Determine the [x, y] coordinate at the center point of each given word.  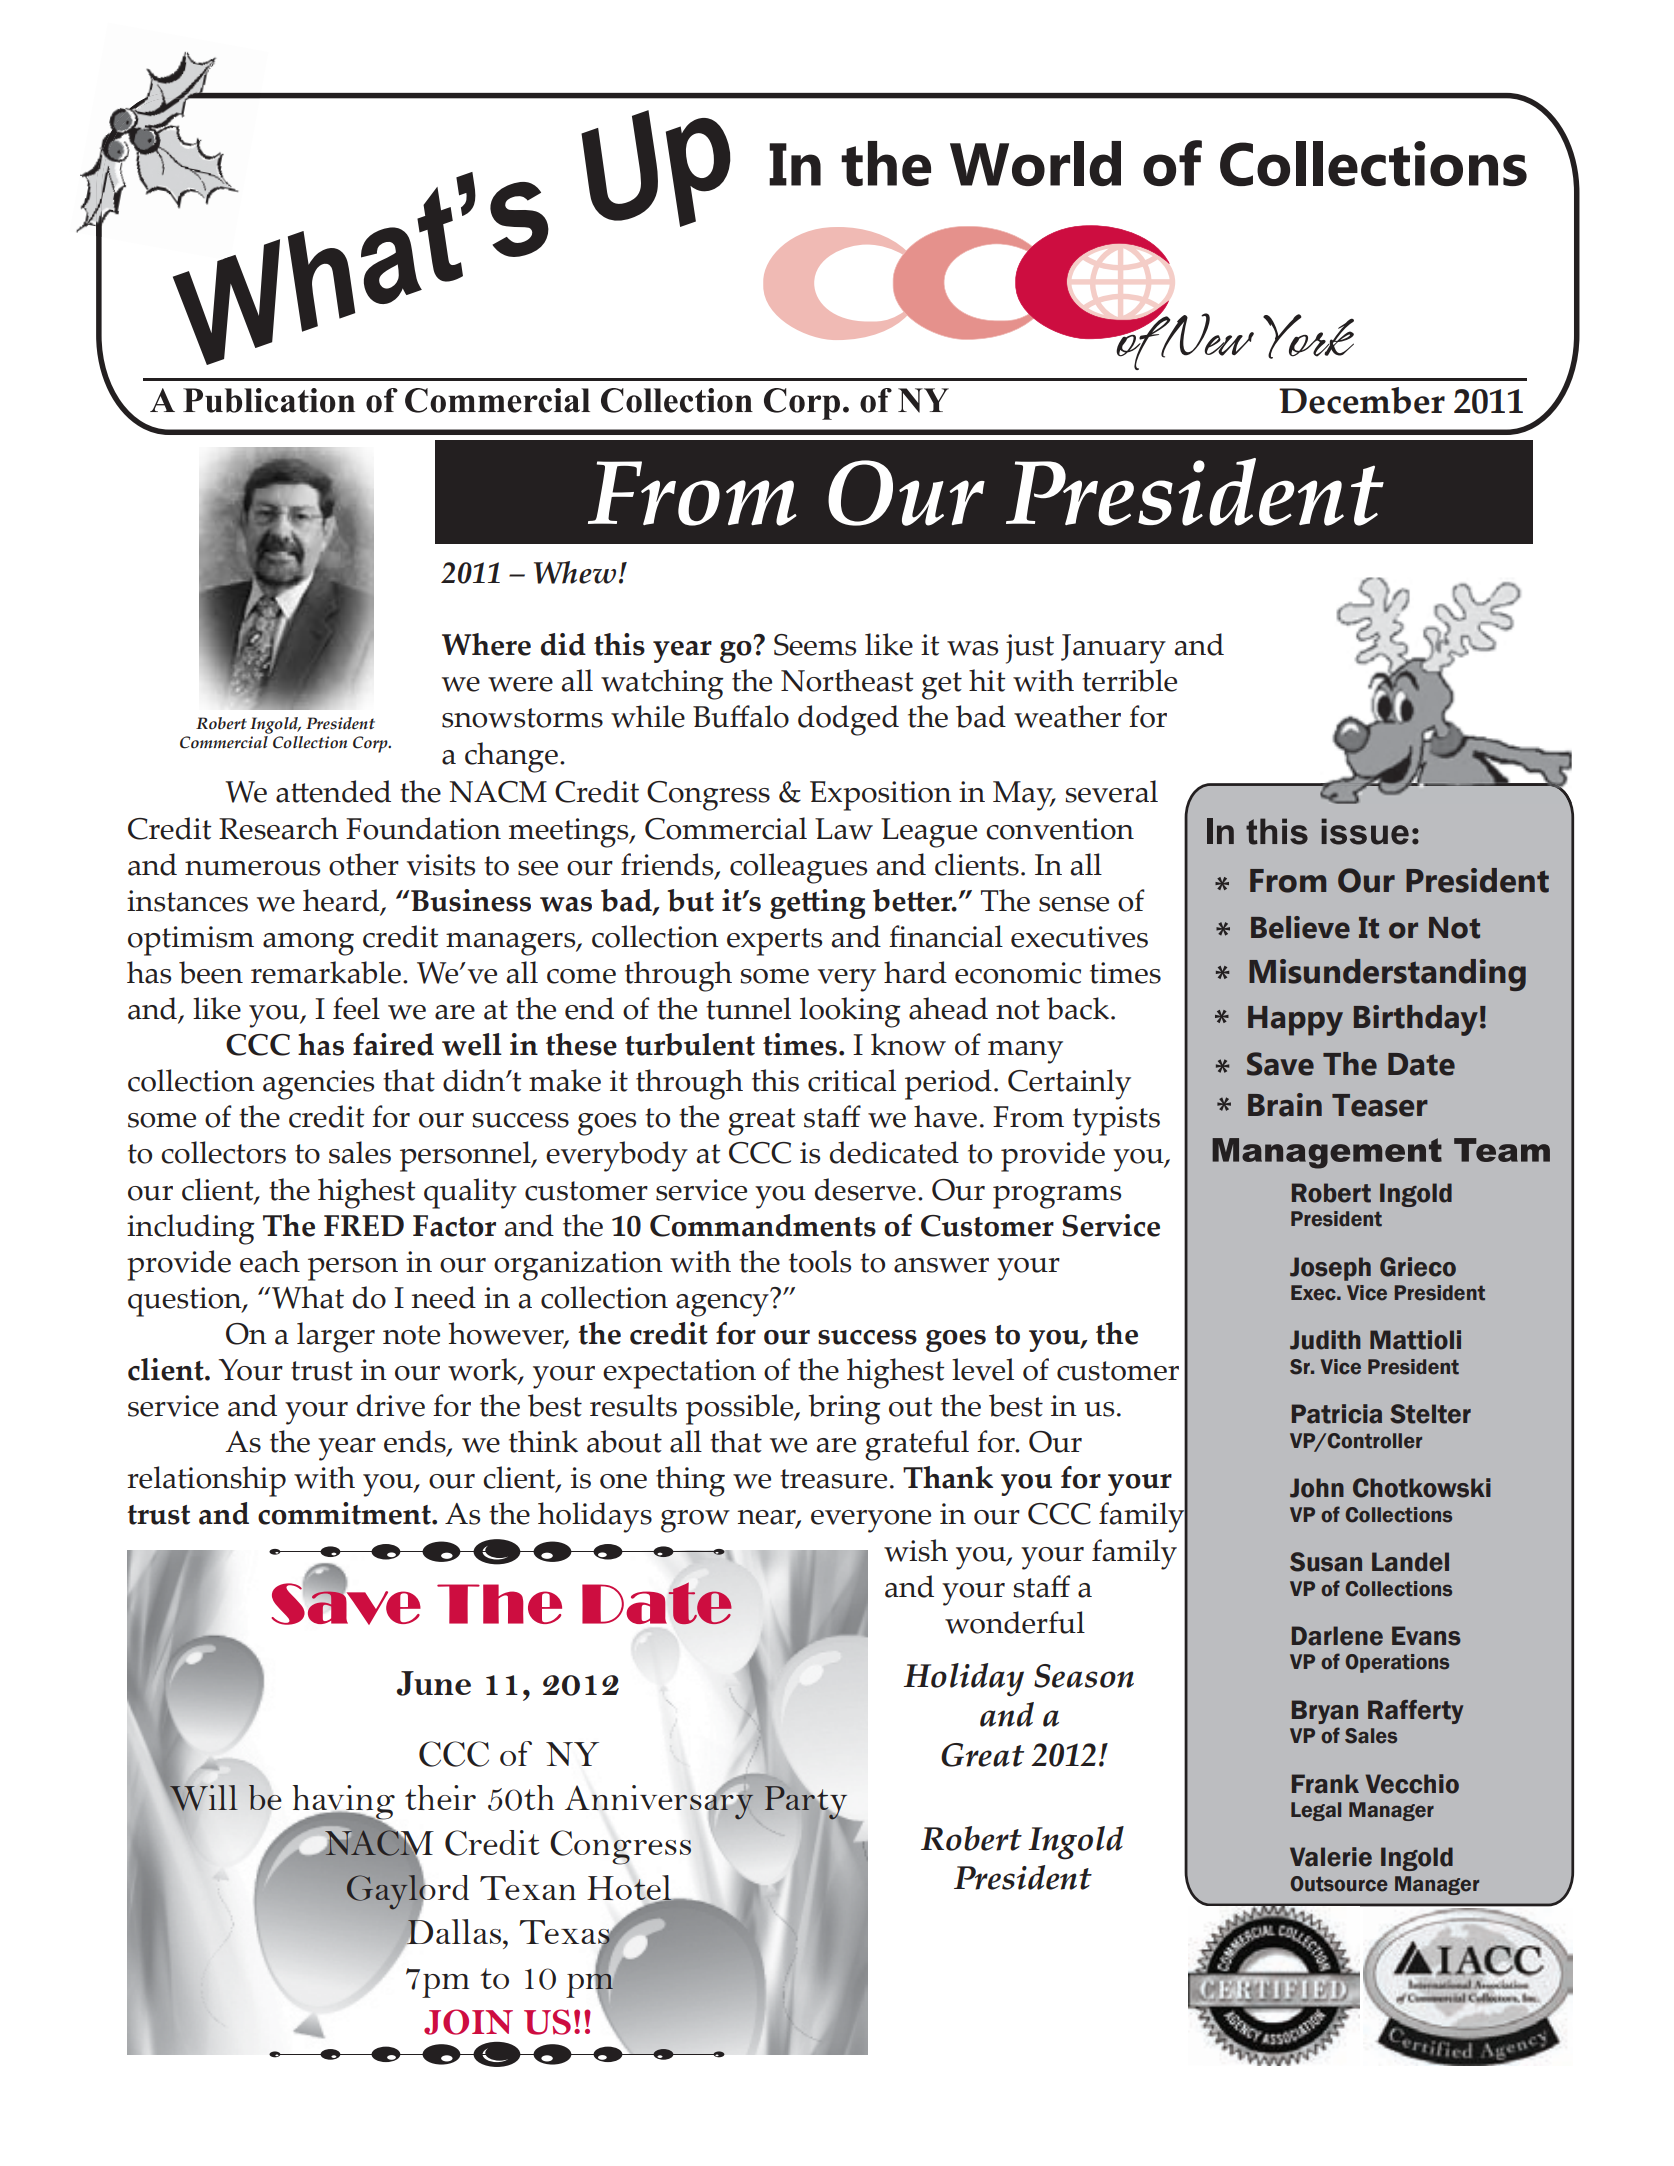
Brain [1285, 1105]
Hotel [630, 1888]
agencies [318, 1085]
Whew [575, 572]
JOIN [468, 2022]
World [1035, 163]
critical [852, 1080]
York [1308, 336]
